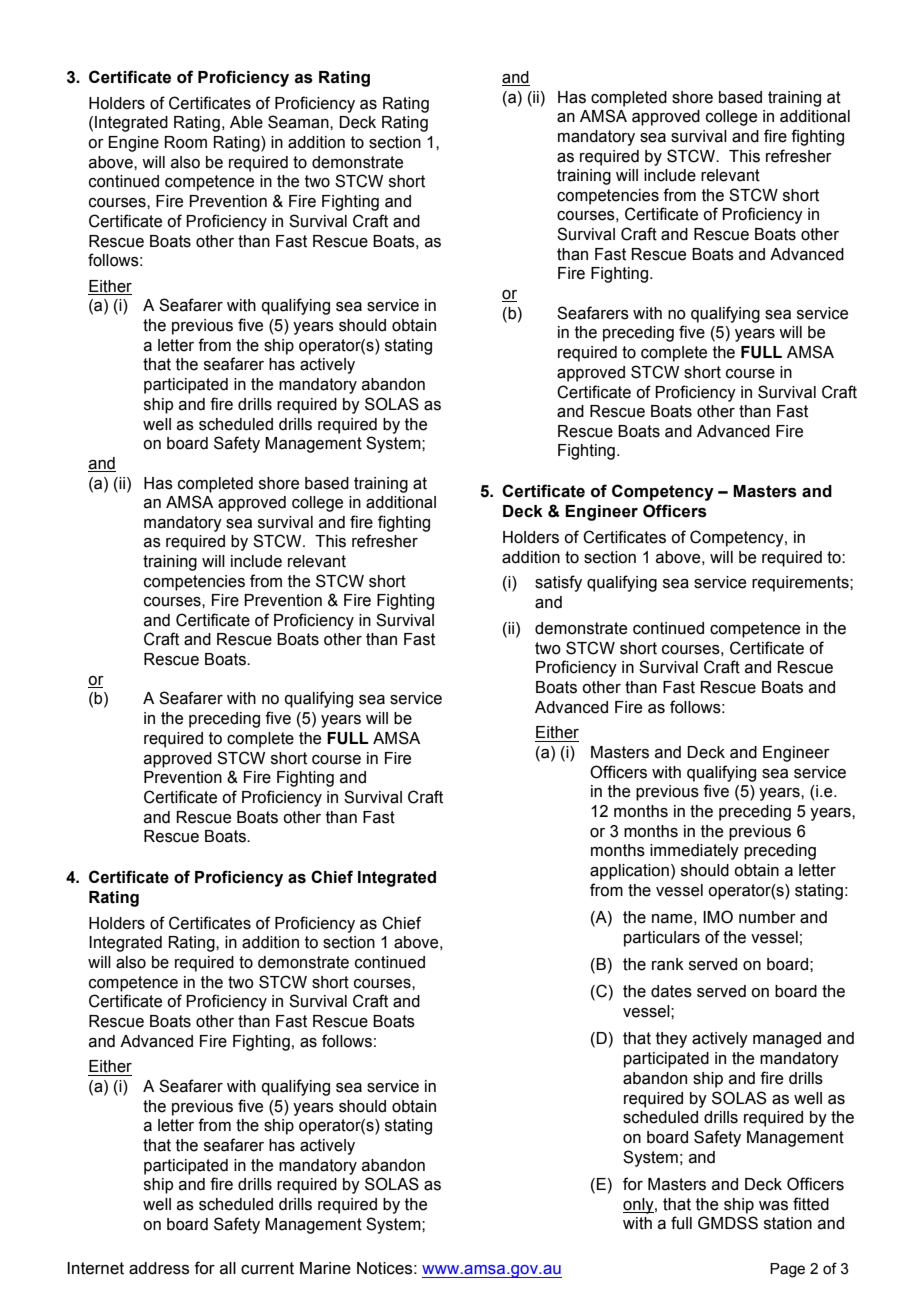 The width and height of the page is (924, 1308). I want to click on immediately, so click(694, 852).
